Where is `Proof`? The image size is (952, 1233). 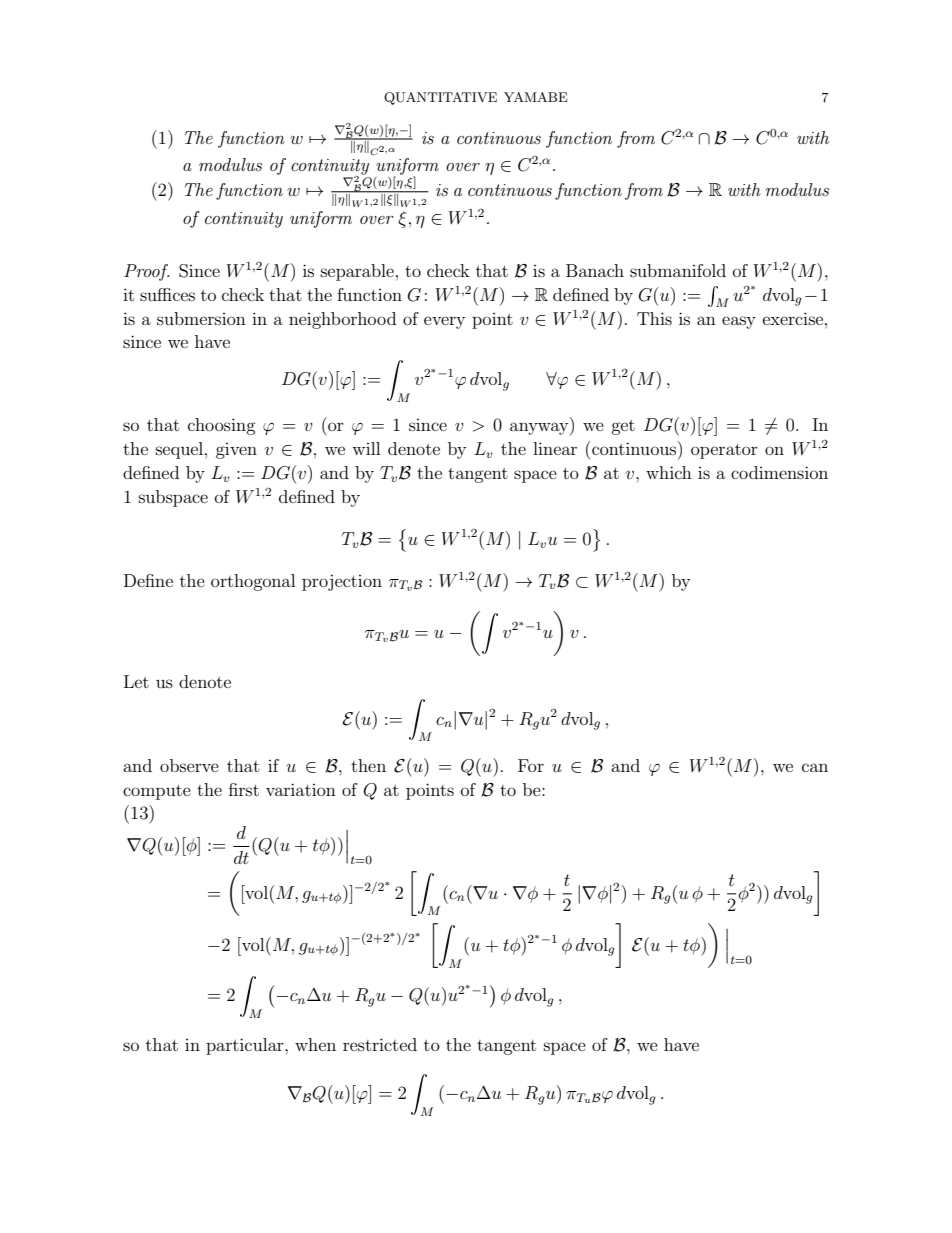
Proof is located at coordinates (146, 272).
